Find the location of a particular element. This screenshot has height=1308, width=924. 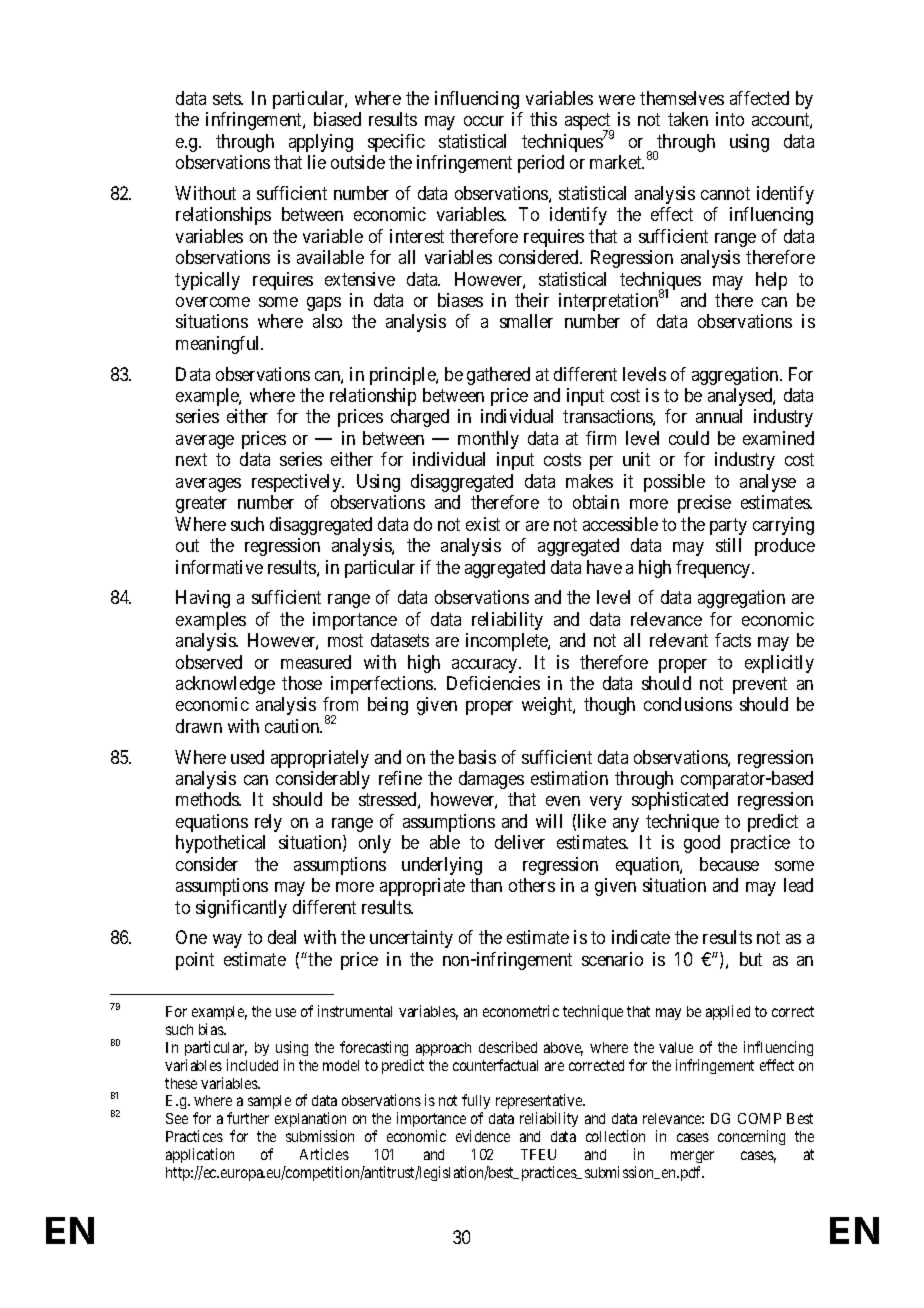

into is located at coordinates (730, 119).
